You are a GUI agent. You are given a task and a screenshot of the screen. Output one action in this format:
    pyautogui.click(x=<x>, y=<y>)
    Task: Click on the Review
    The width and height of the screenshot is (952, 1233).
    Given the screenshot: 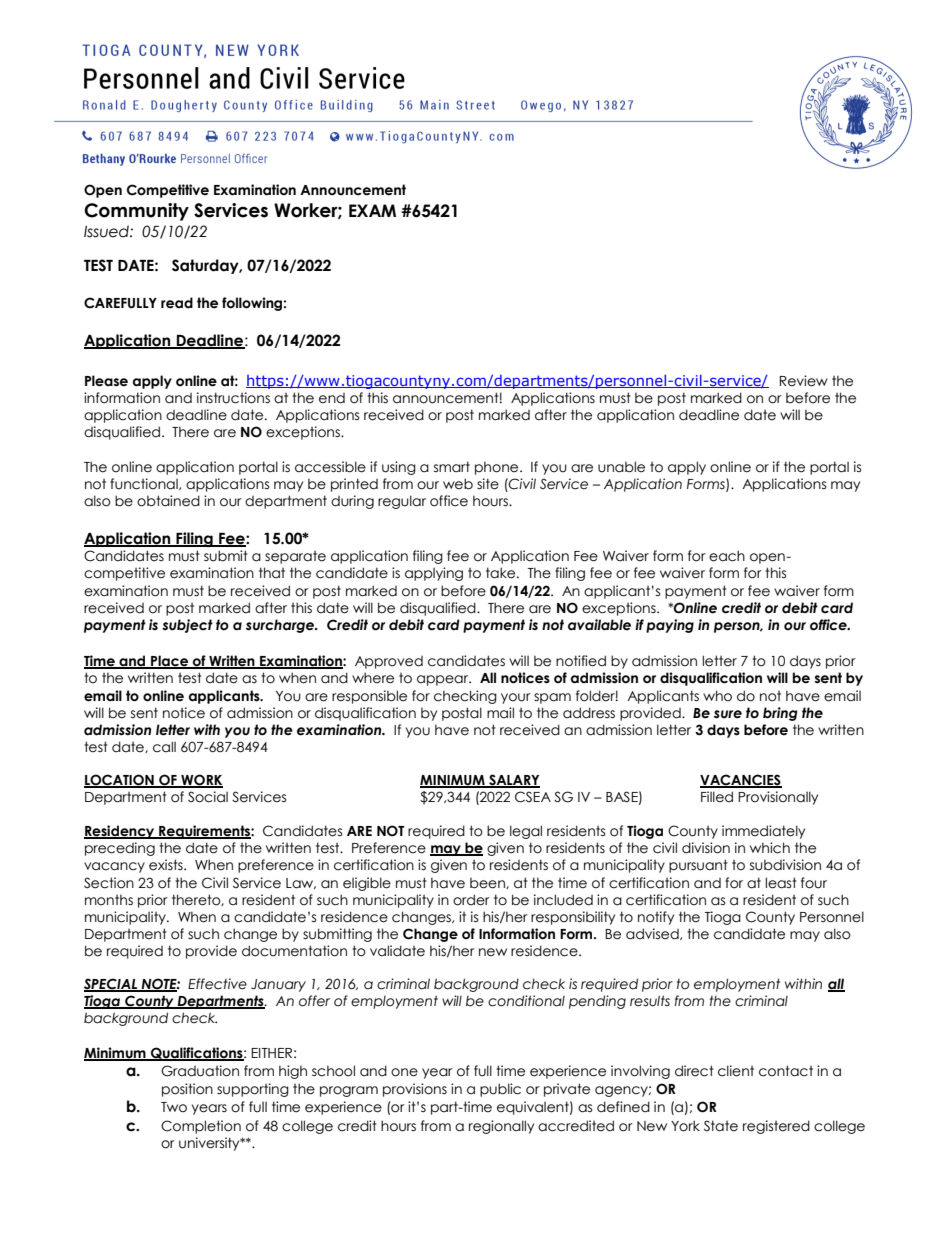 What is the action you would take?
    pyautogui.click(x=804, y=381)
